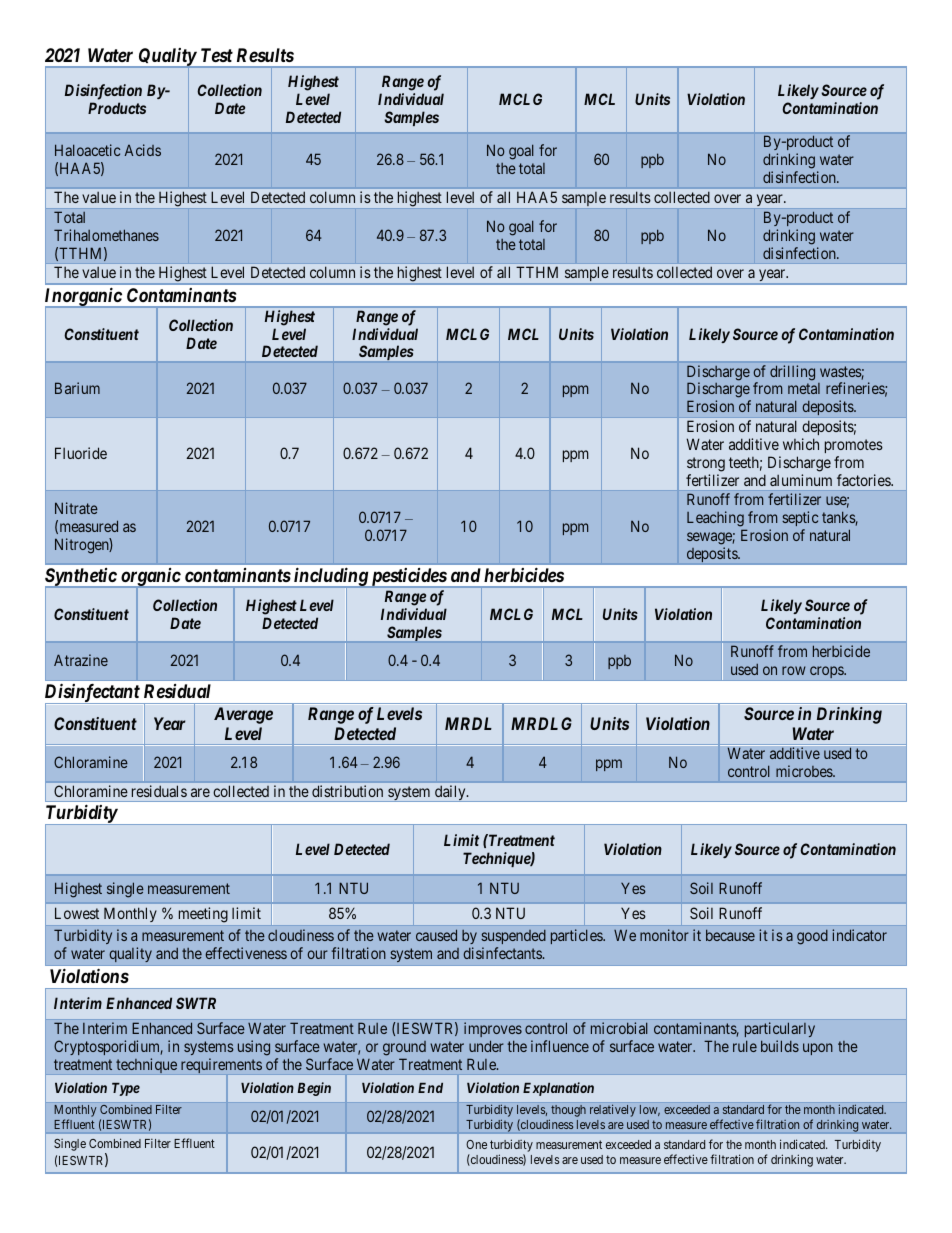  Describe the element at coordinates (217, 55) in the screenshot. I see `Test` at that location.
